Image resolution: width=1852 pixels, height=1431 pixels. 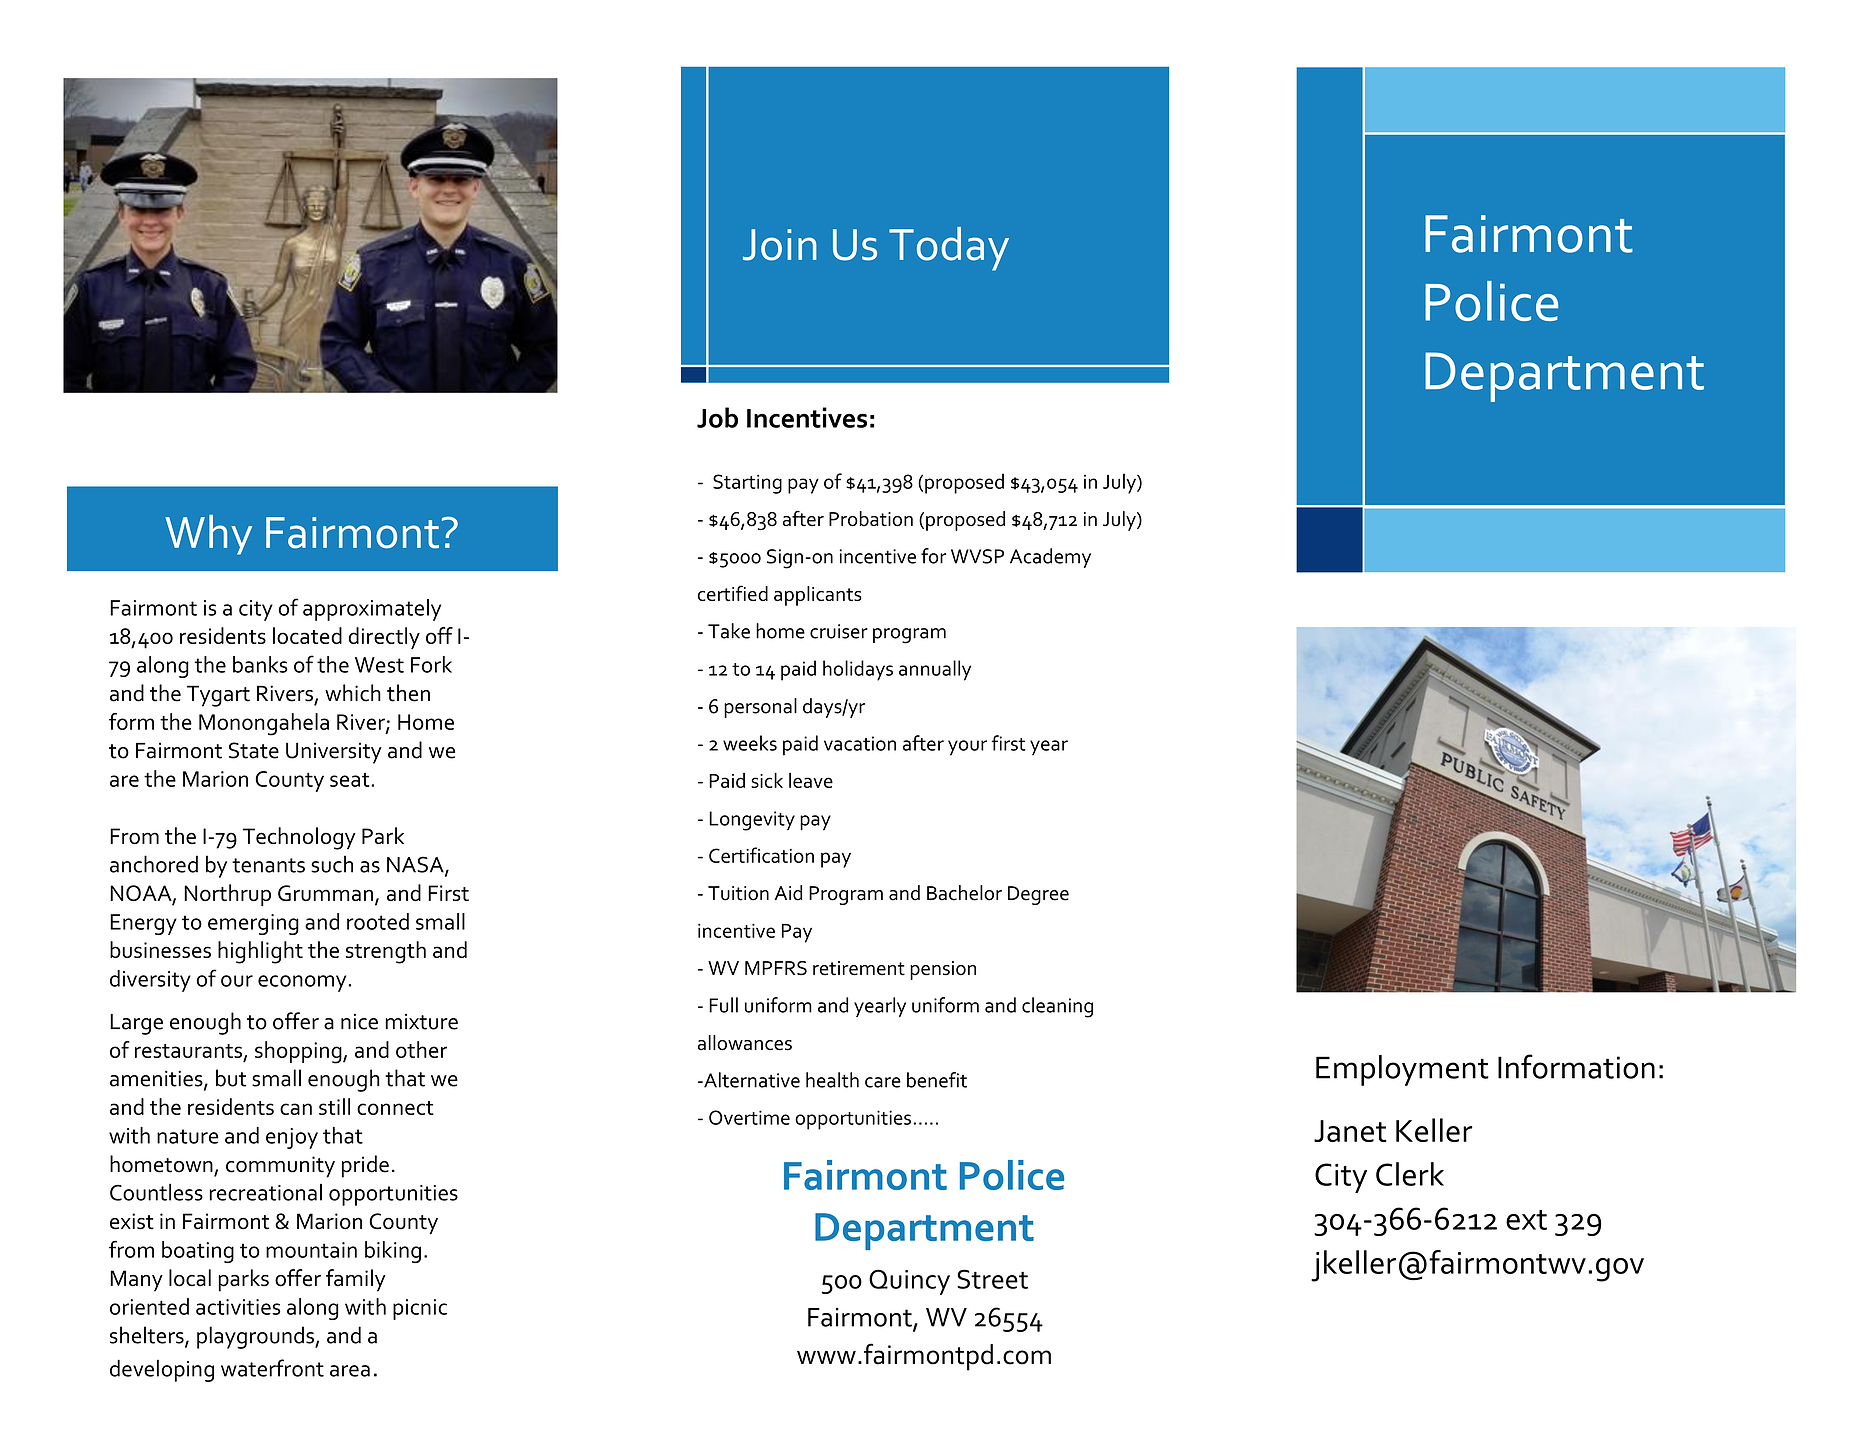 What do you see at coordinates (1050, 558) in the screenshot?
I see `Academy` at bounding box center [1050, 558].
